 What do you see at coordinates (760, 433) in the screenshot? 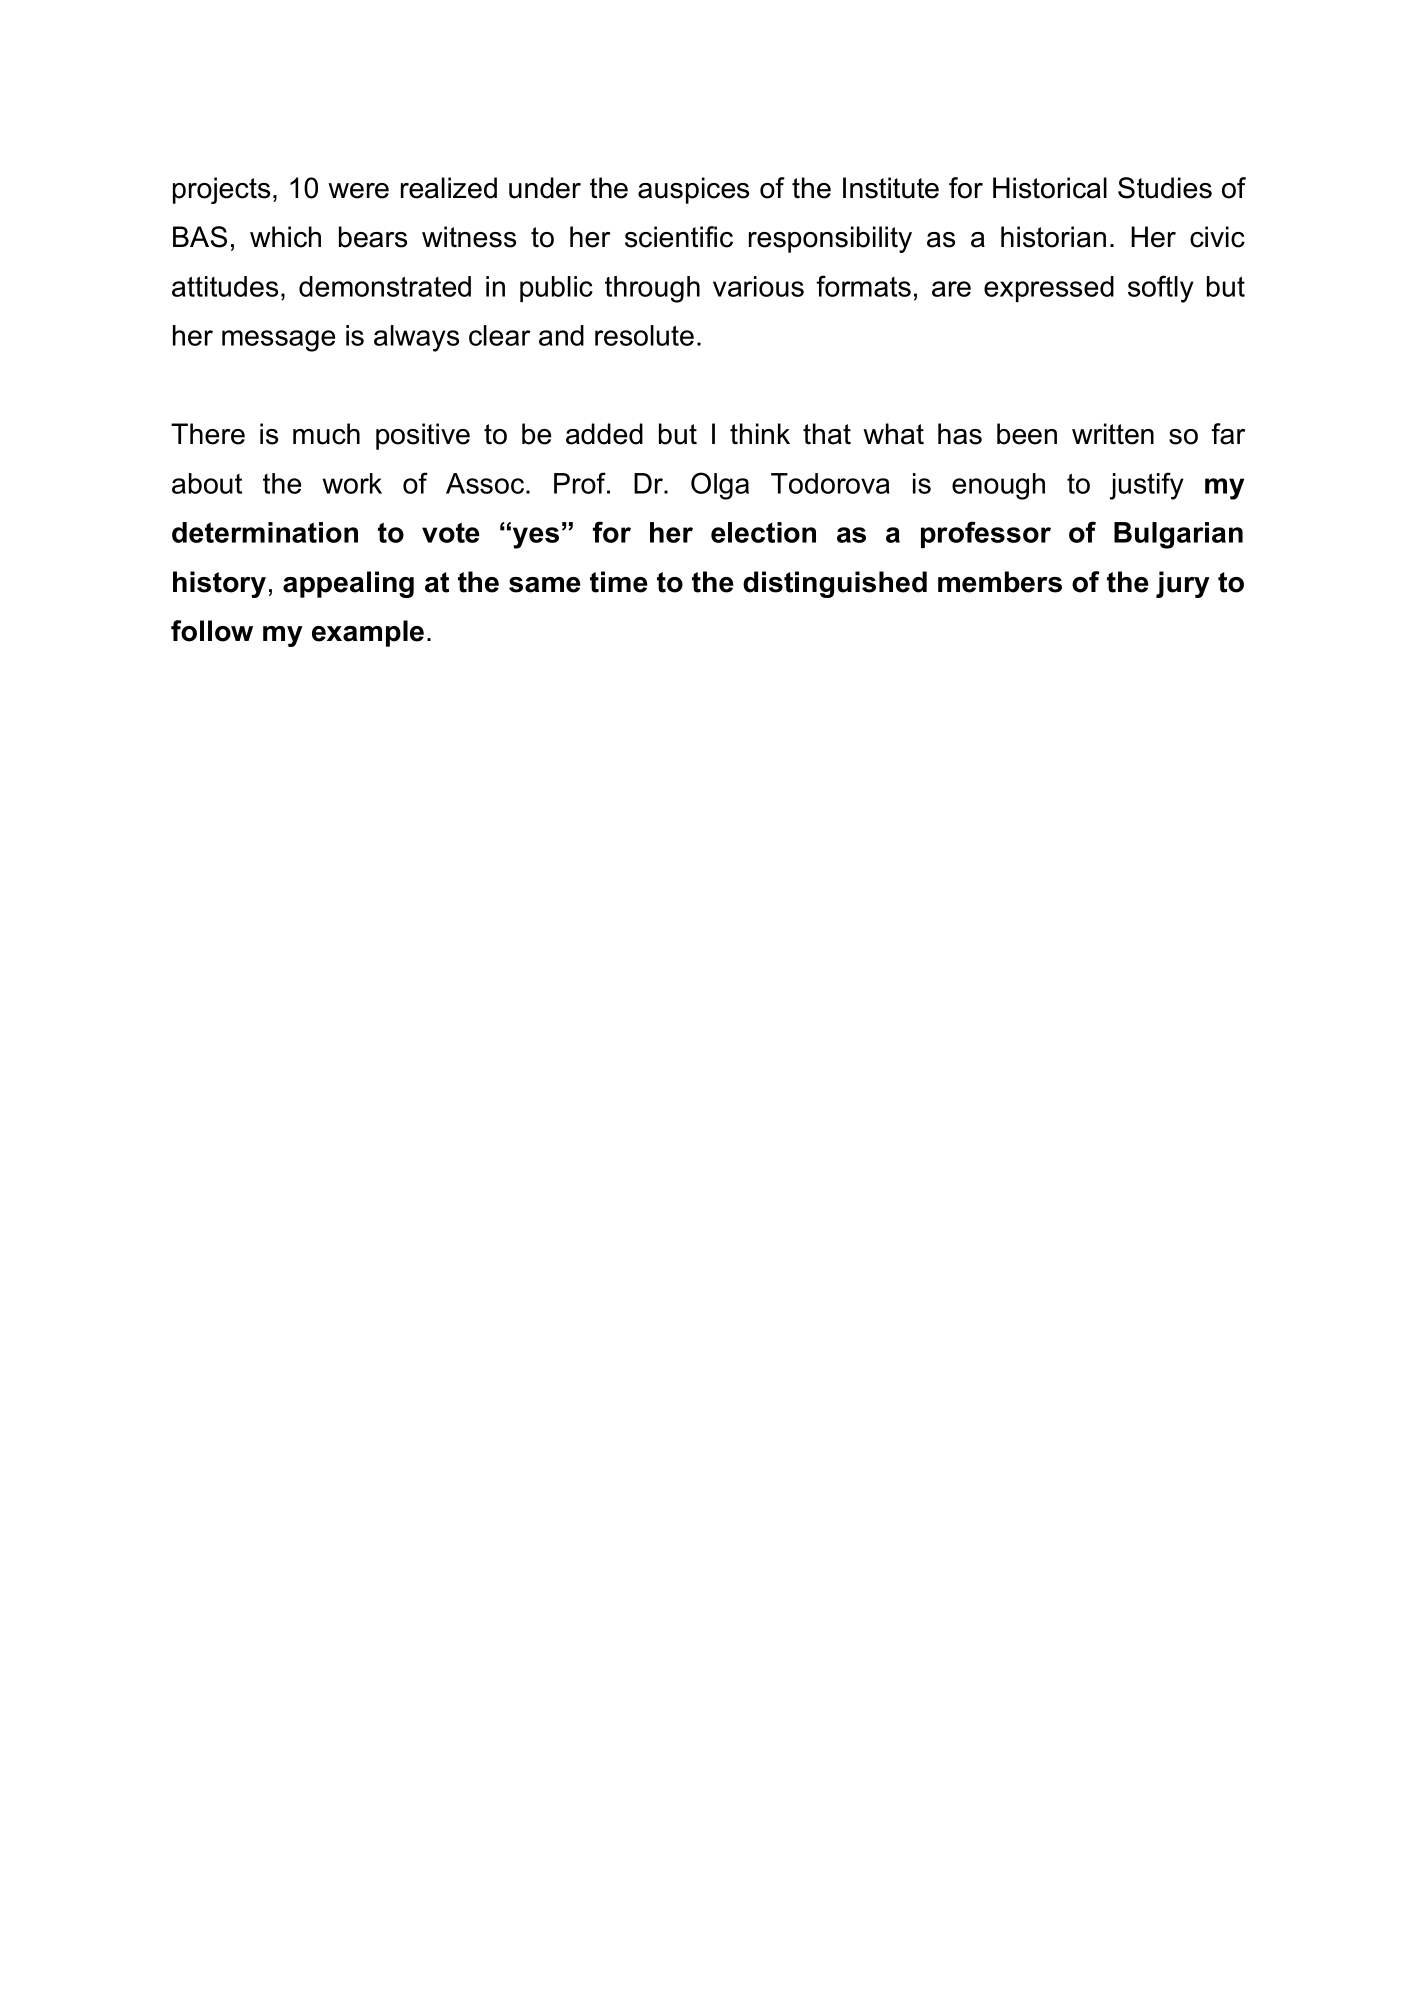
I see `think` at bounding box center [760, 433].
